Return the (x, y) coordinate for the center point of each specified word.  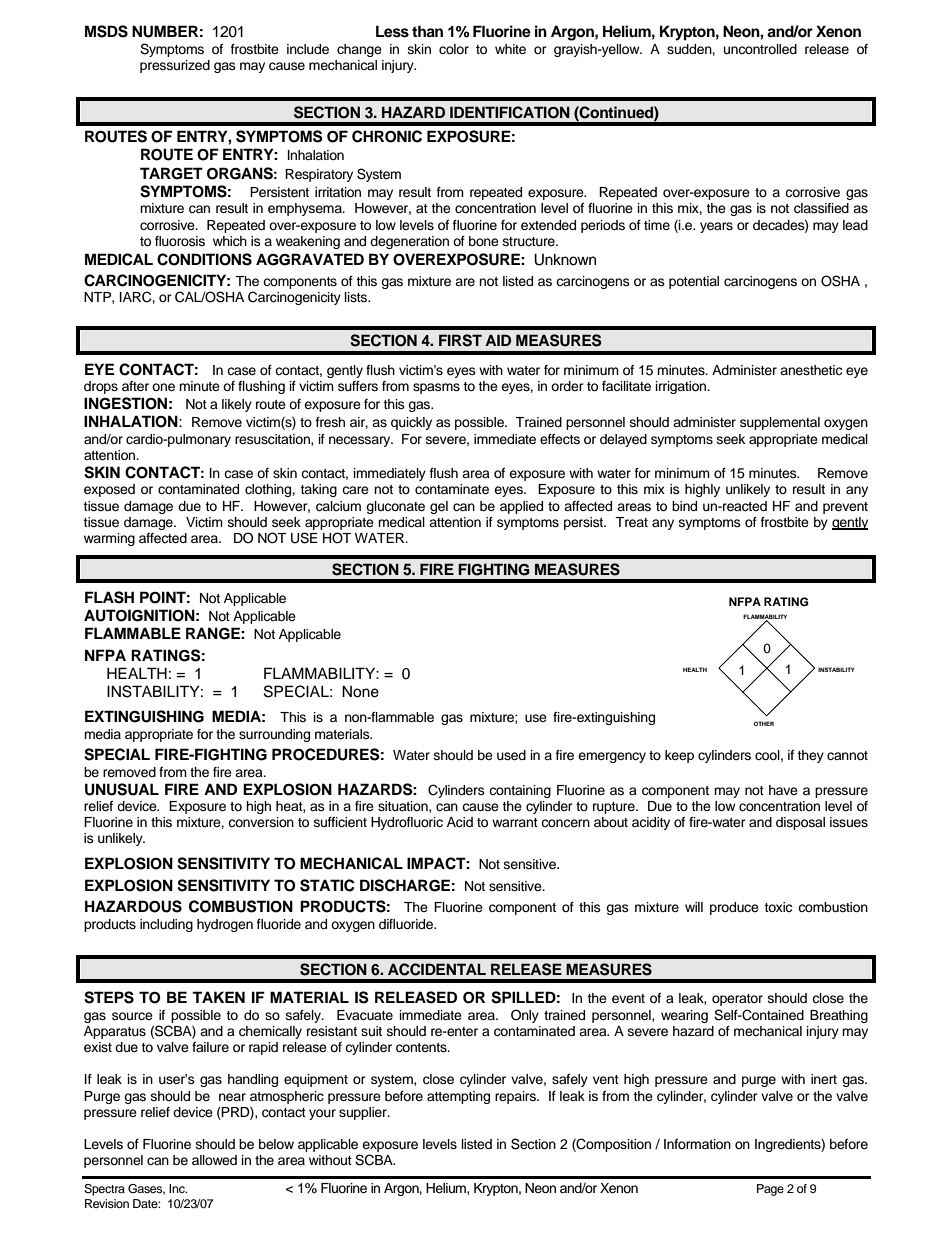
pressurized (175, 66)
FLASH (109, 597)
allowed (214, 1160)
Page (770, 1190)
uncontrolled (760, 49)
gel (439, 507)
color (454, 49)
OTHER (764, 723)
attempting (458, 1097)
